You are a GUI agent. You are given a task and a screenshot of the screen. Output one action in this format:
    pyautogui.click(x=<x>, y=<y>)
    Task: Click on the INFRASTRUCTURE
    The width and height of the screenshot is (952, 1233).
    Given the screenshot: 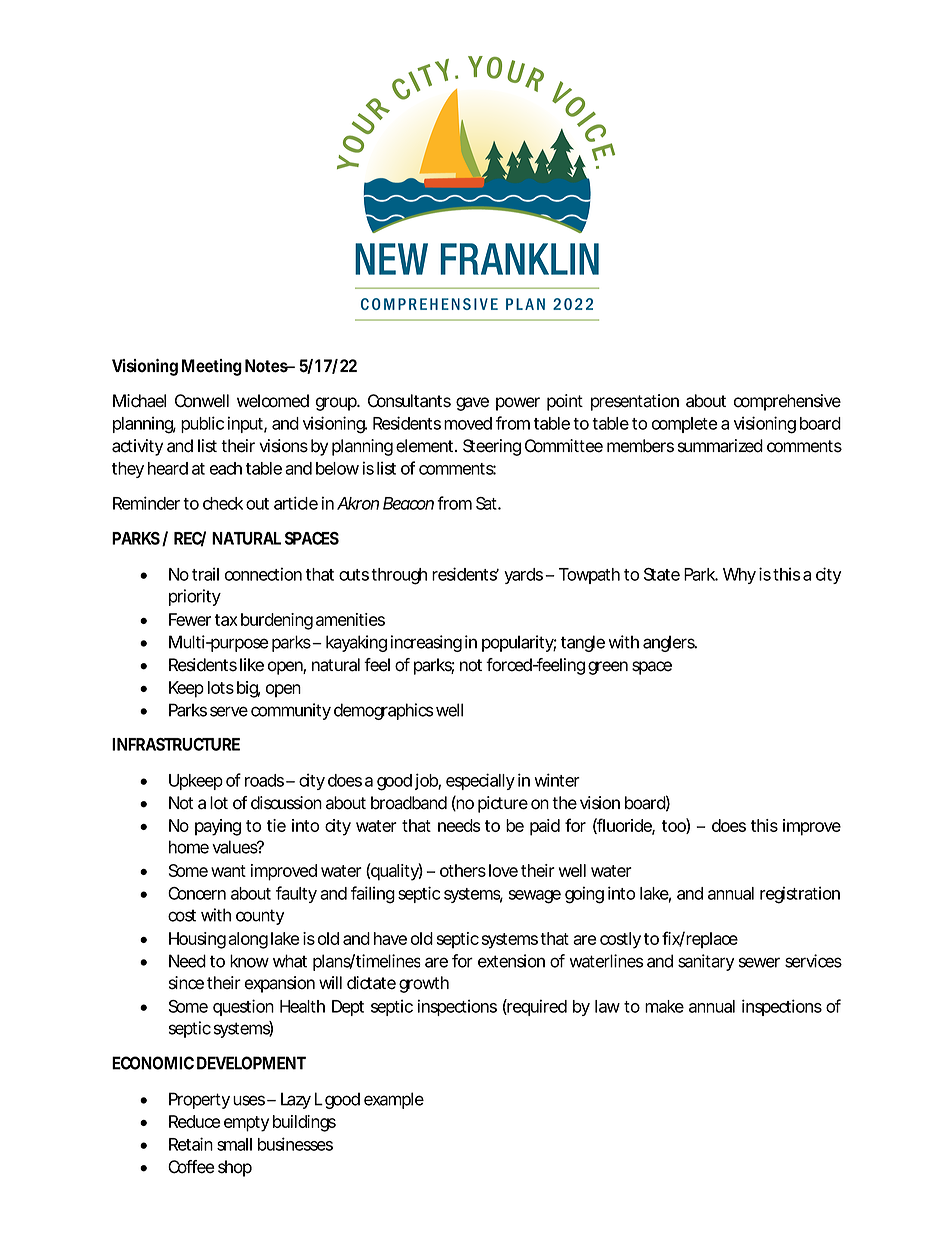 What is the action you would take?
    pyautogui.click(x=176, y=744)
